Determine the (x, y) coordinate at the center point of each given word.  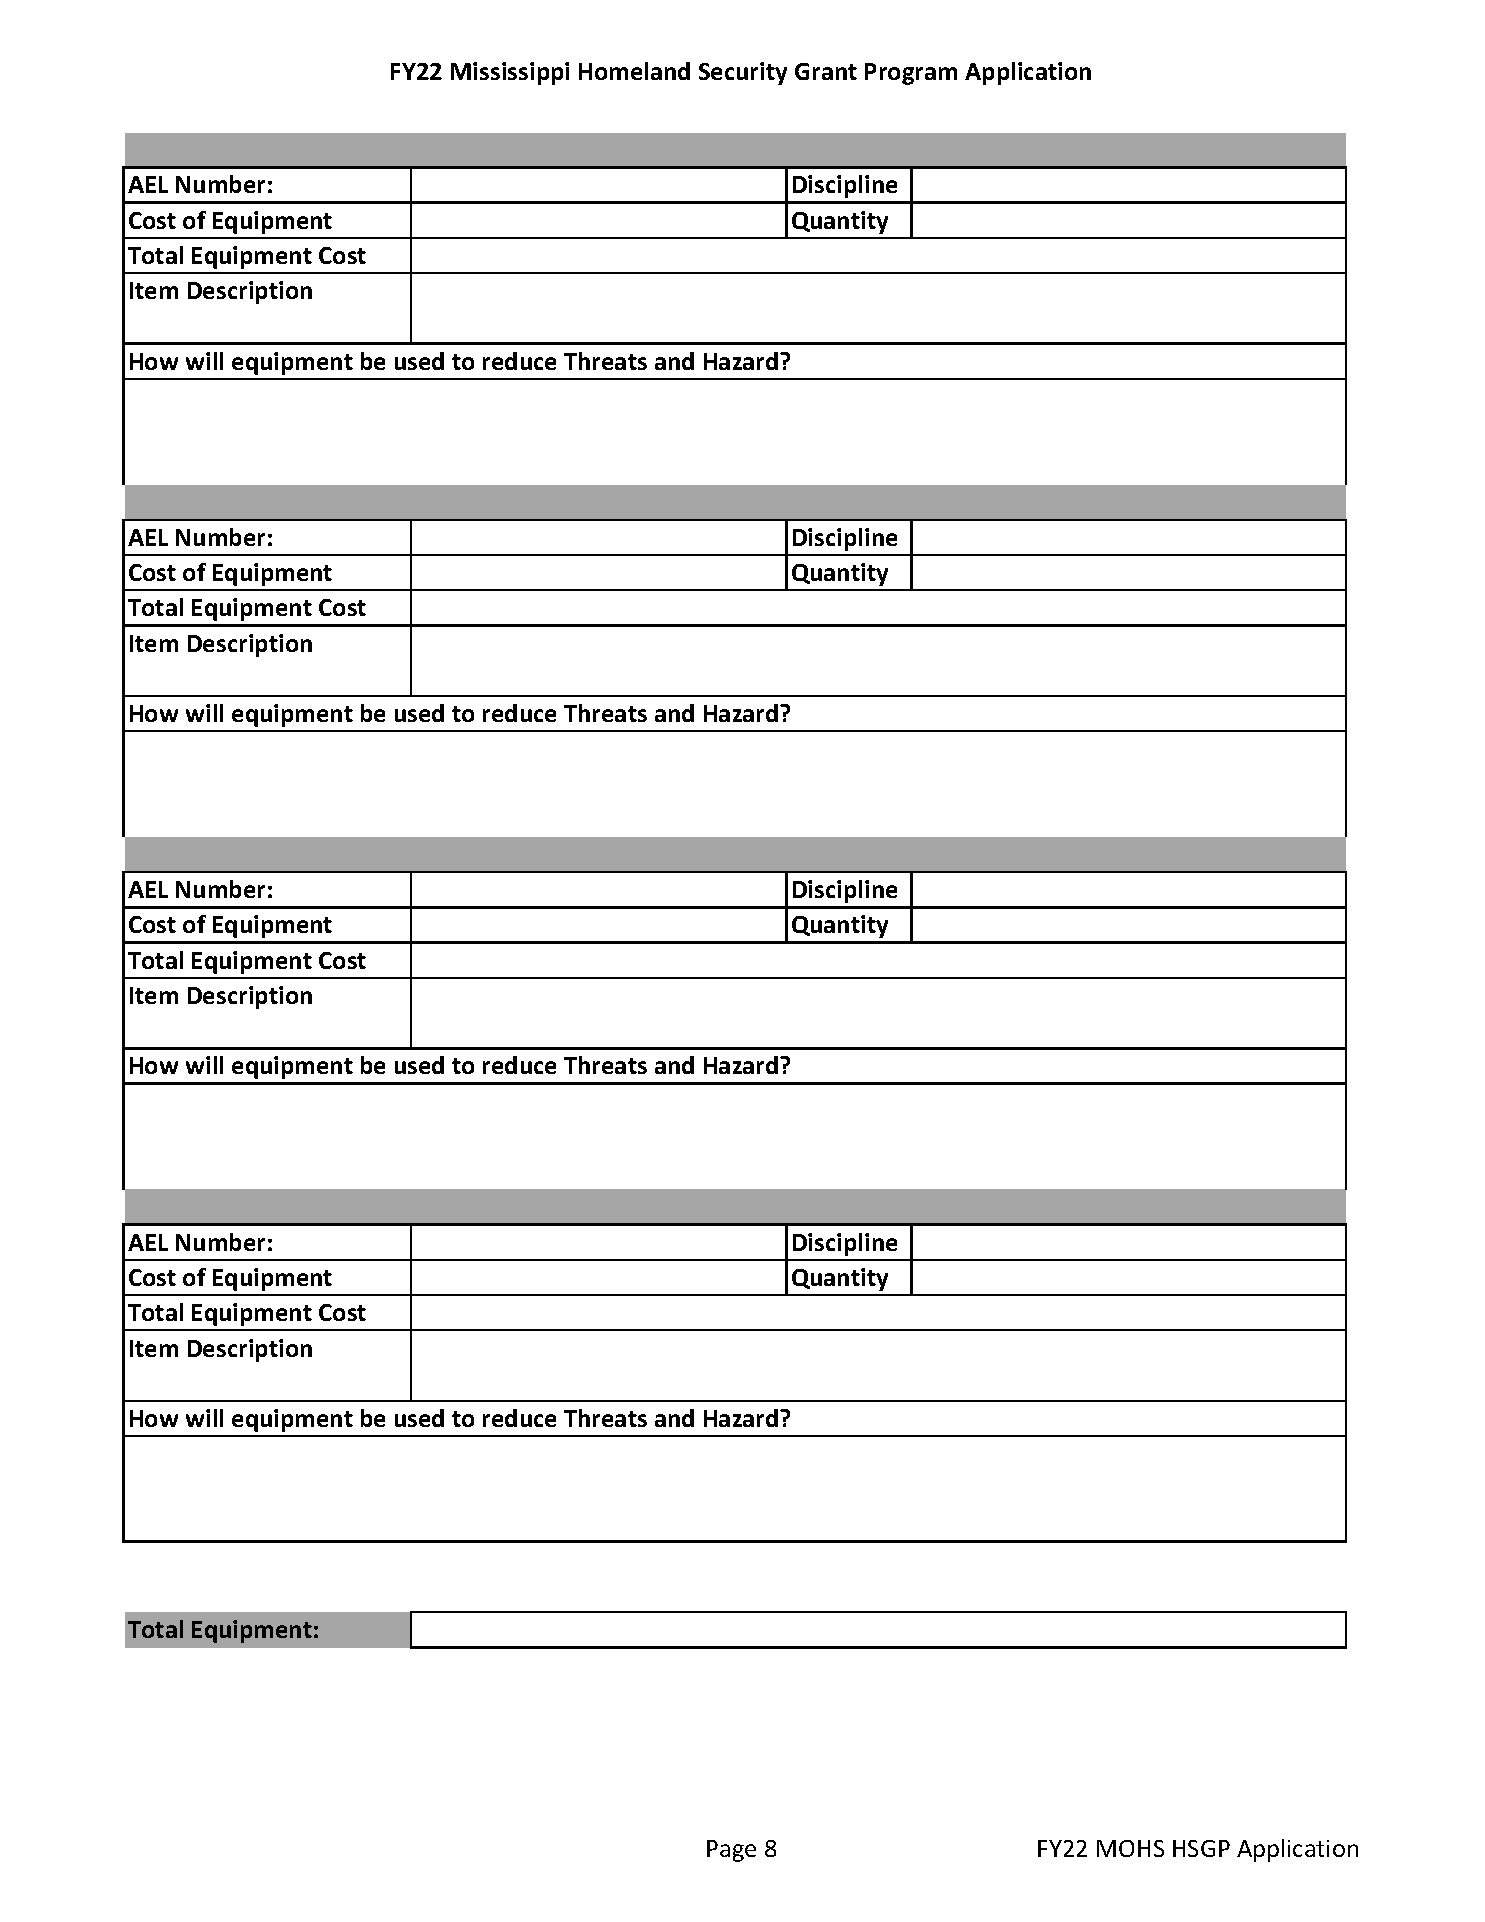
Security (743, 73)
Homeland (634, 71)
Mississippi (510, 73)
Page (731, 1851)
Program (911, 74)
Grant (826, 71)
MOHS (1130, 1848)
